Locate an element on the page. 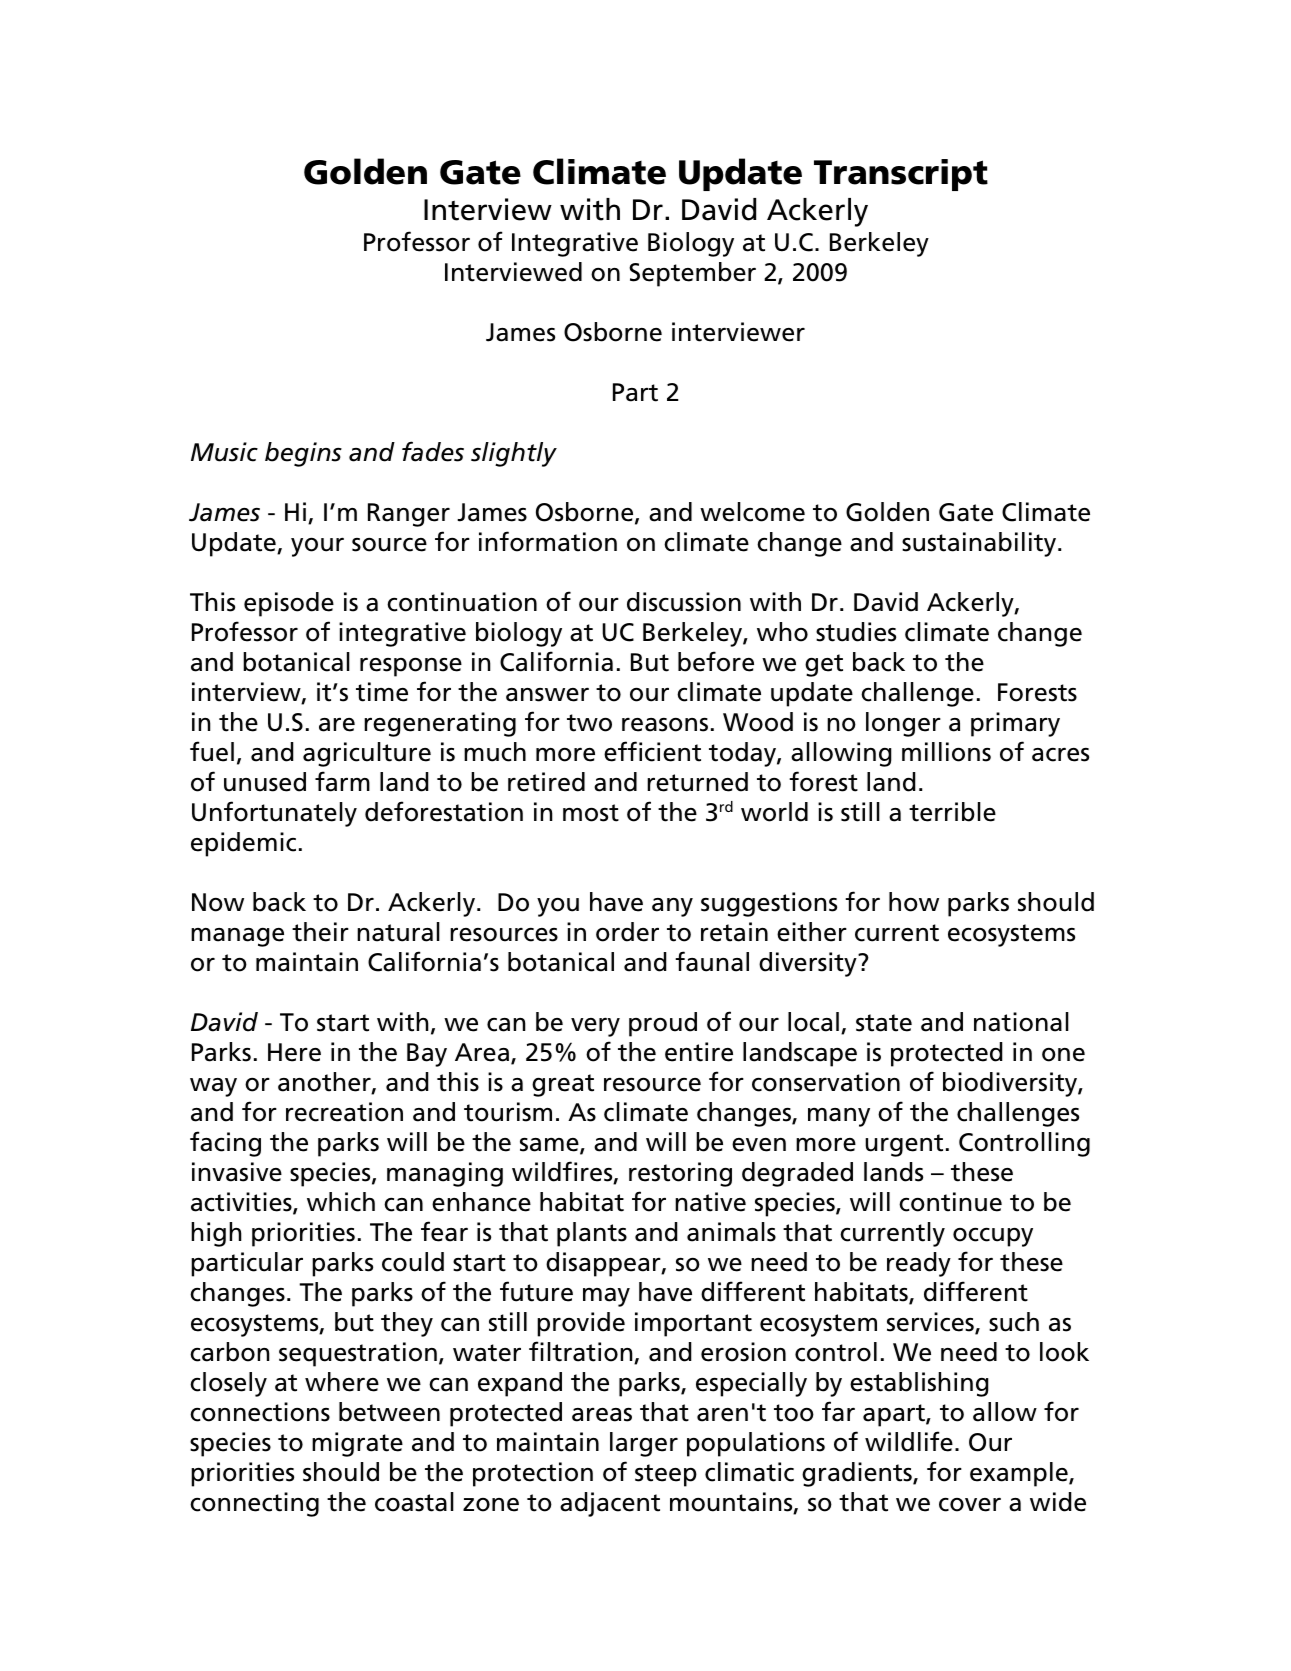  most is located at coordinates (591, 813).
